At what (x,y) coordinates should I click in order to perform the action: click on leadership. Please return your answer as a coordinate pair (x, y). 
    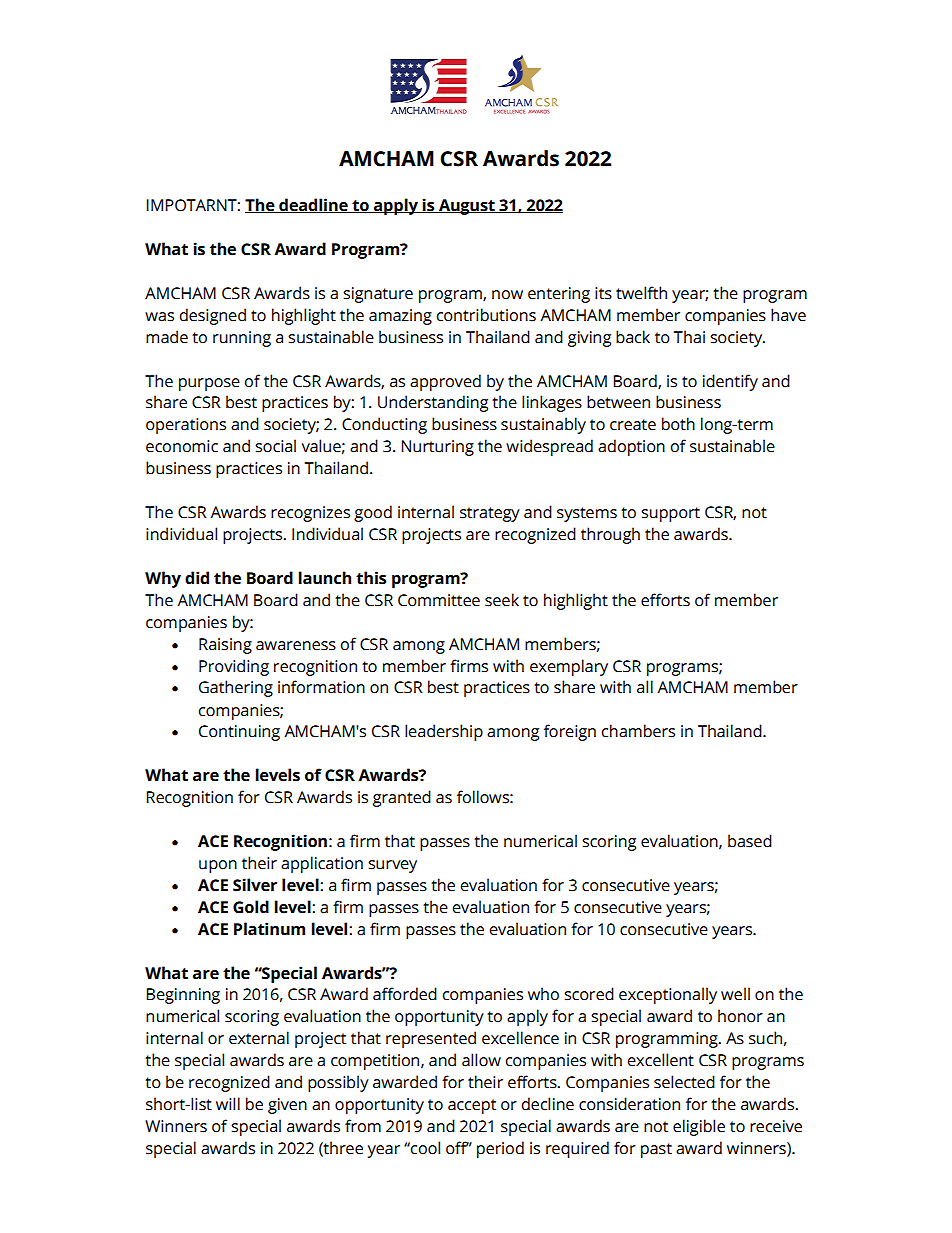
    Looking at the image, I should click on (444, 732).
